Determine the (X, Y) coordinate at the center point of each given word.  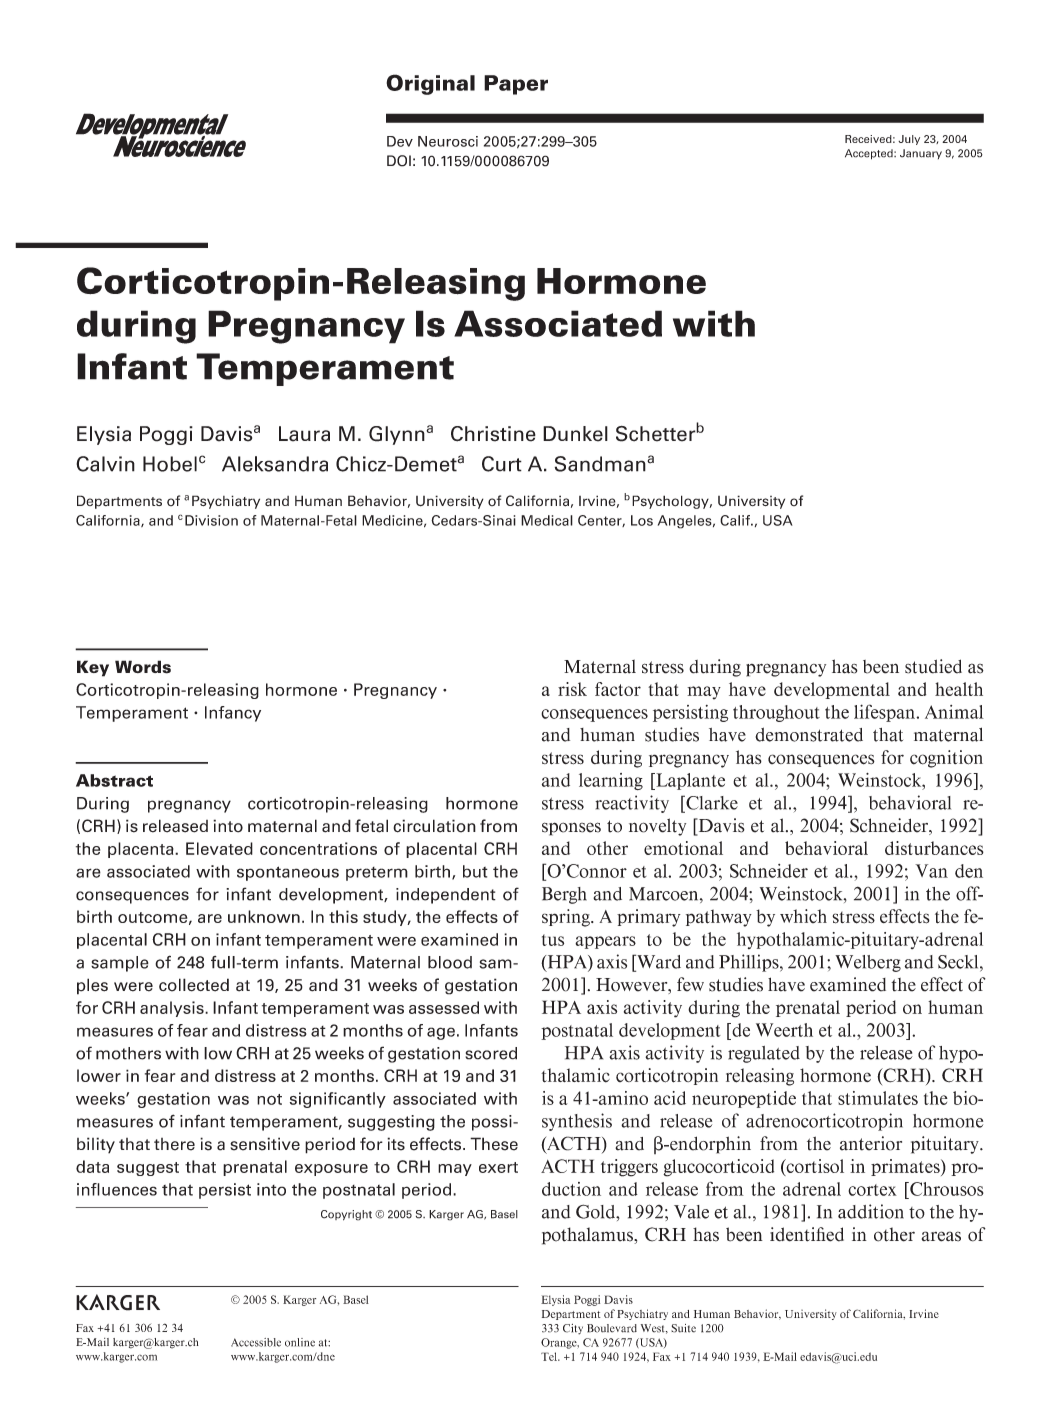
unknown (264, 916)
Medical (547, 520)
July (909, 140)
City (573, 1329)
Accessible (256, 1342)
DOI (399, 161)
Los (642, 520)
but (475, 871)
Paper (516, 85)
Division (211, 520)
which (803, 916)
